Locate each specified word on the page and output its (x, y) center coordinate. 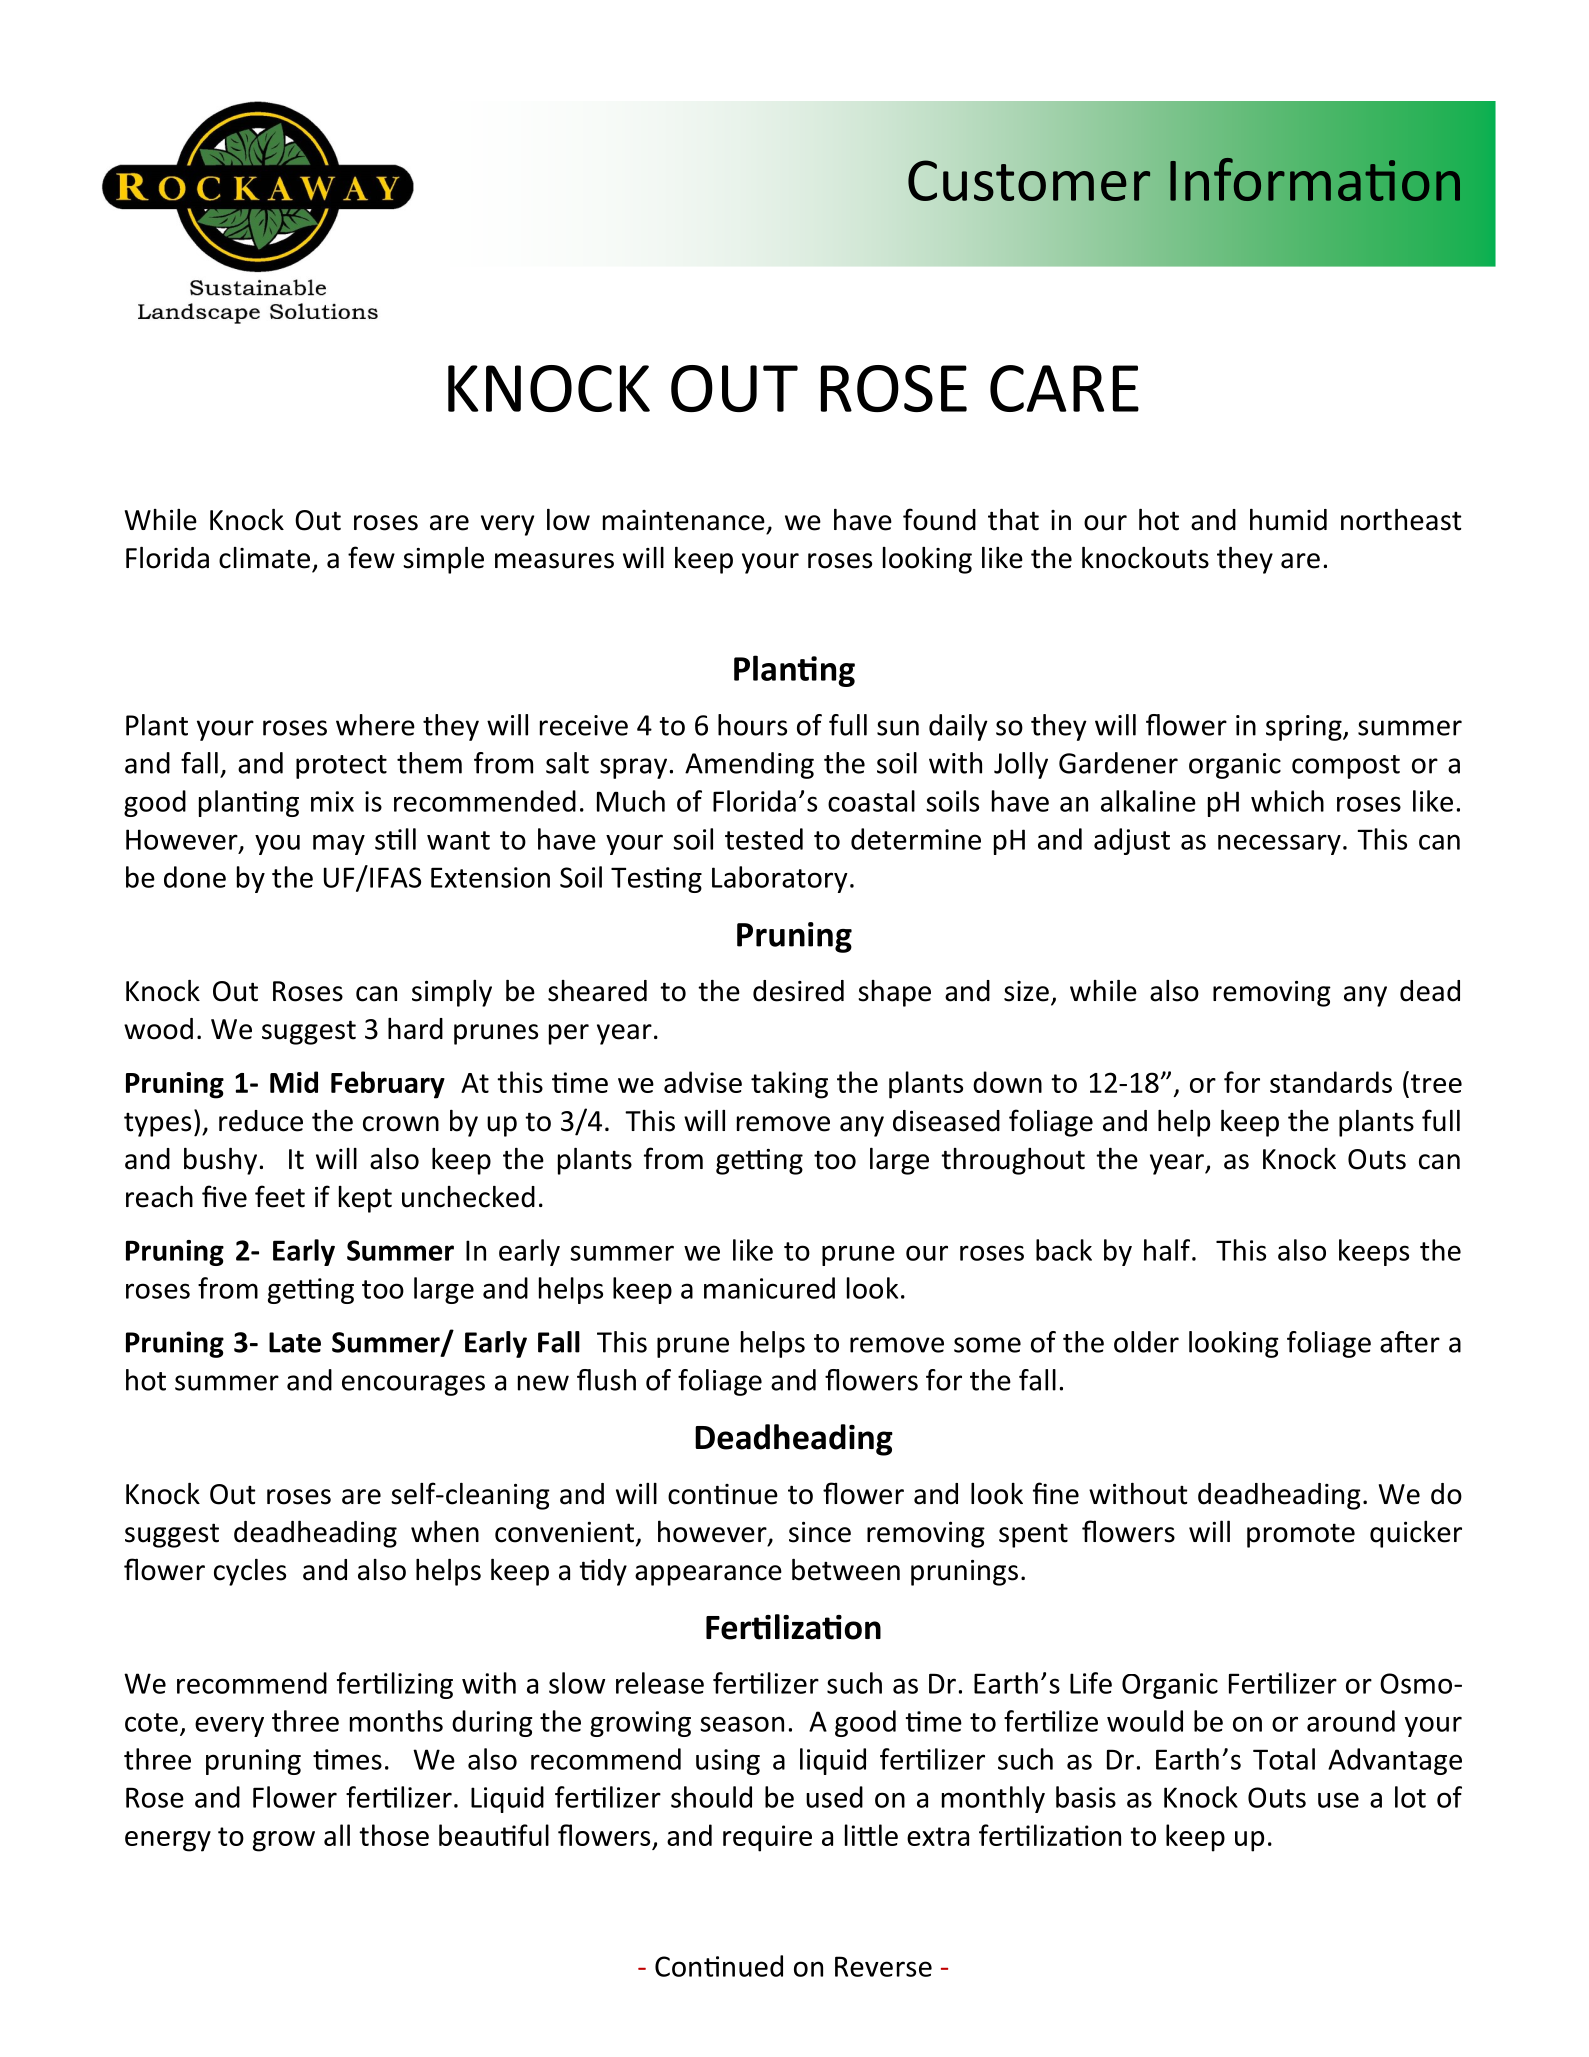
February (388, 1085)
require (767, 1838)
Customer (1029, 180)
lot (1410, 1797)
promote (1301, 1535)
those (394, 1835)
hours (752, 725)
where (375, 725)
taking (789, 1085)
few (371, 557)
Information (1315, 179)
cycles (250, 1572)
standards (1331, 1082)
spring (1305, 728)
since (820, 1532)
